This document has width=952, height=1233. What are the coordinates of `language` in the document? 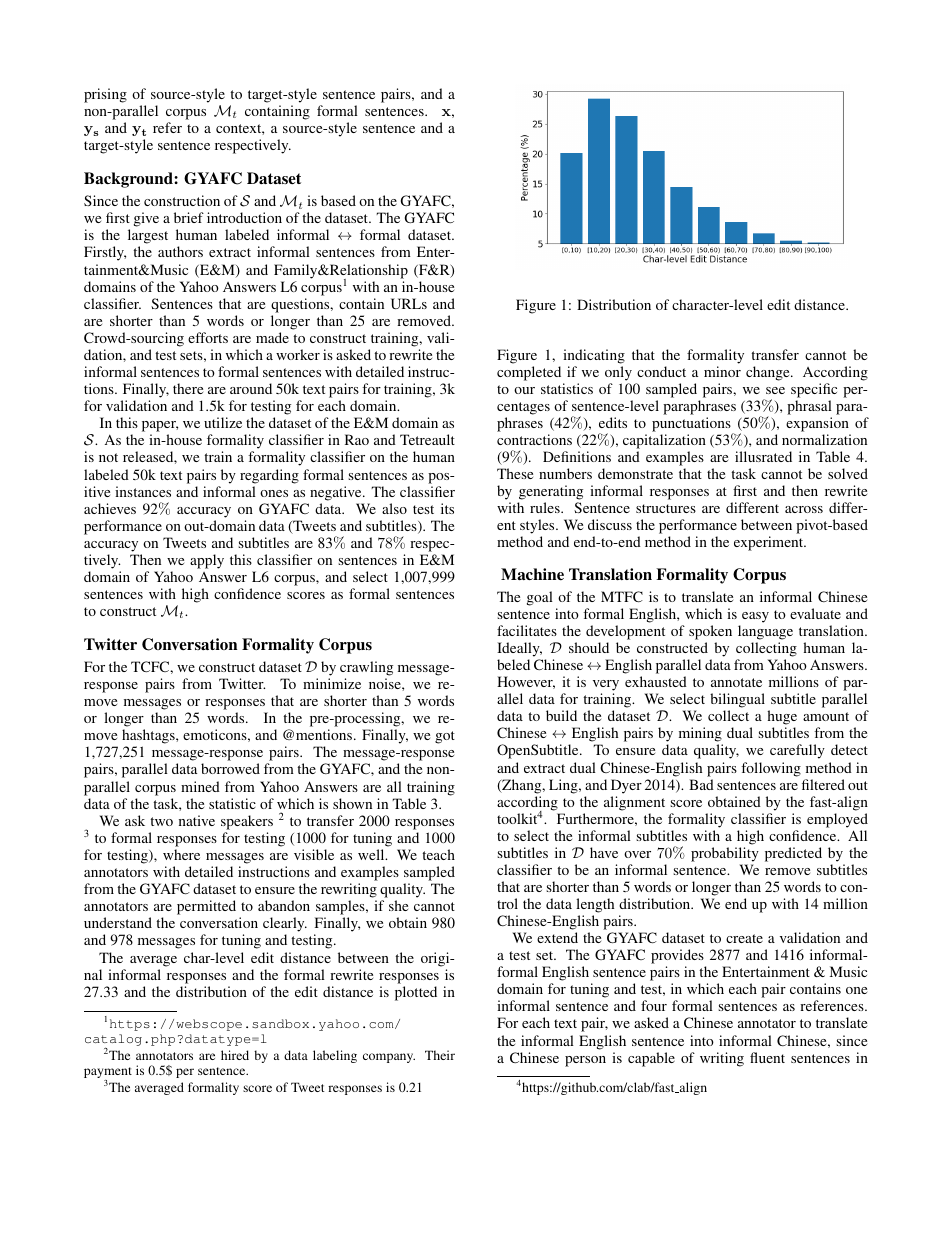 It's located at (765, 632).
